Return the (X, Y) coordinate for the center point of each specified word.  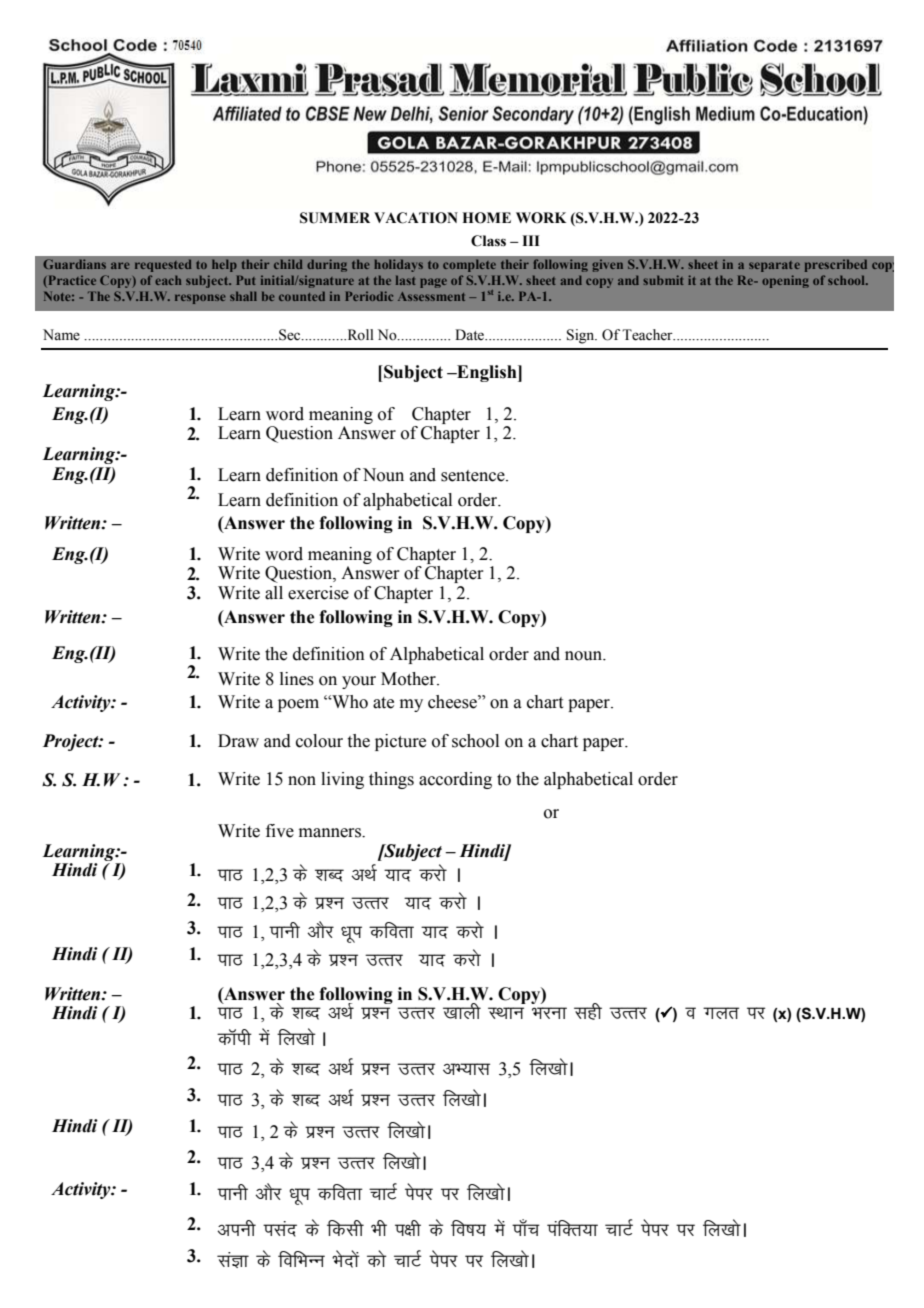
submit (663, 280)
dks (377, 1258)
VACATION (416, 218)
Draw (238, 741)
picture (400, 742)
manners (331, 833)
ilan (280, 1229)
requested (163, 265)
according (455, 780)
